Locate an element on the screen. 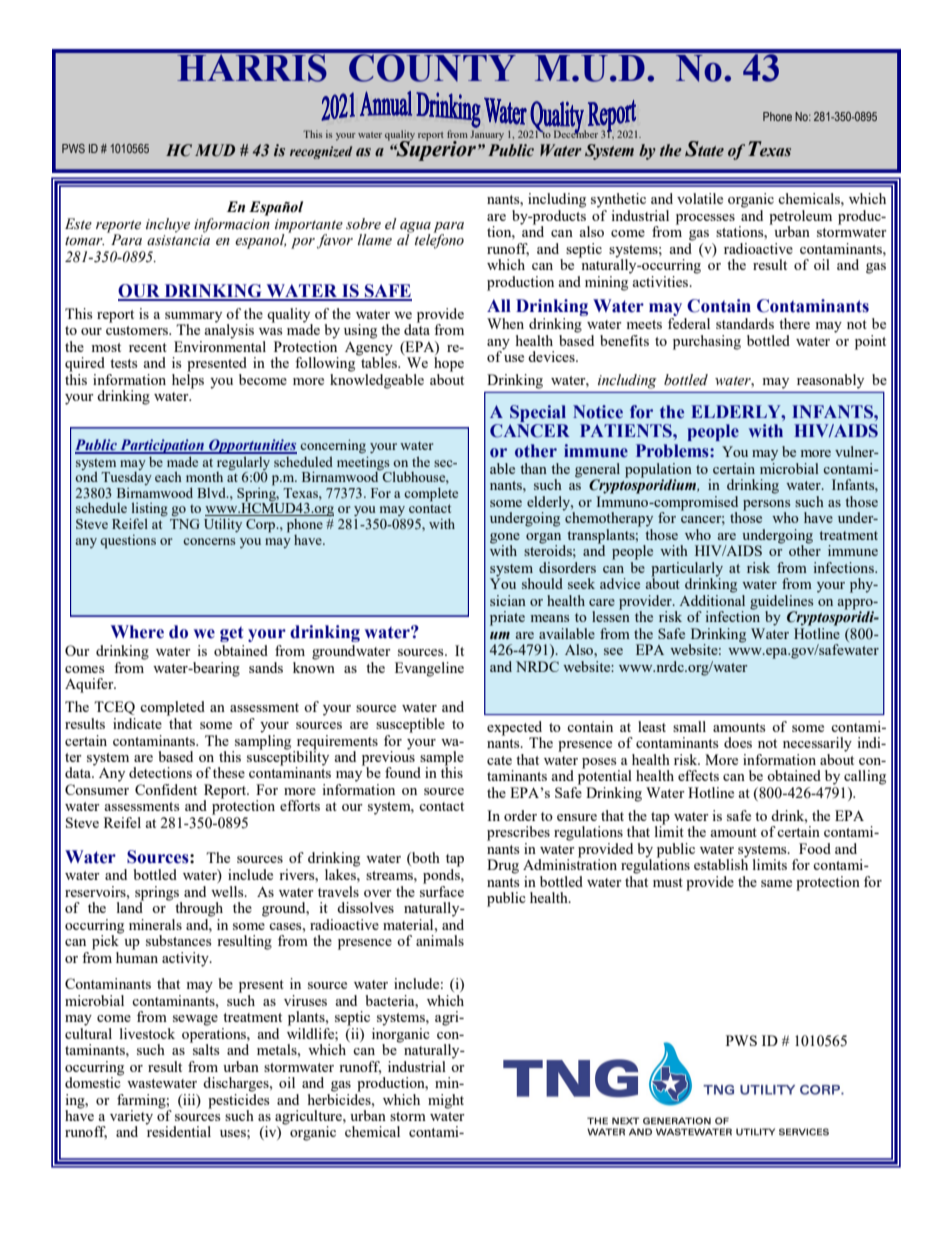 Image resolution: width=952 pixels, height=1233 pixels. Drug is located at coordinates (503, 866).
